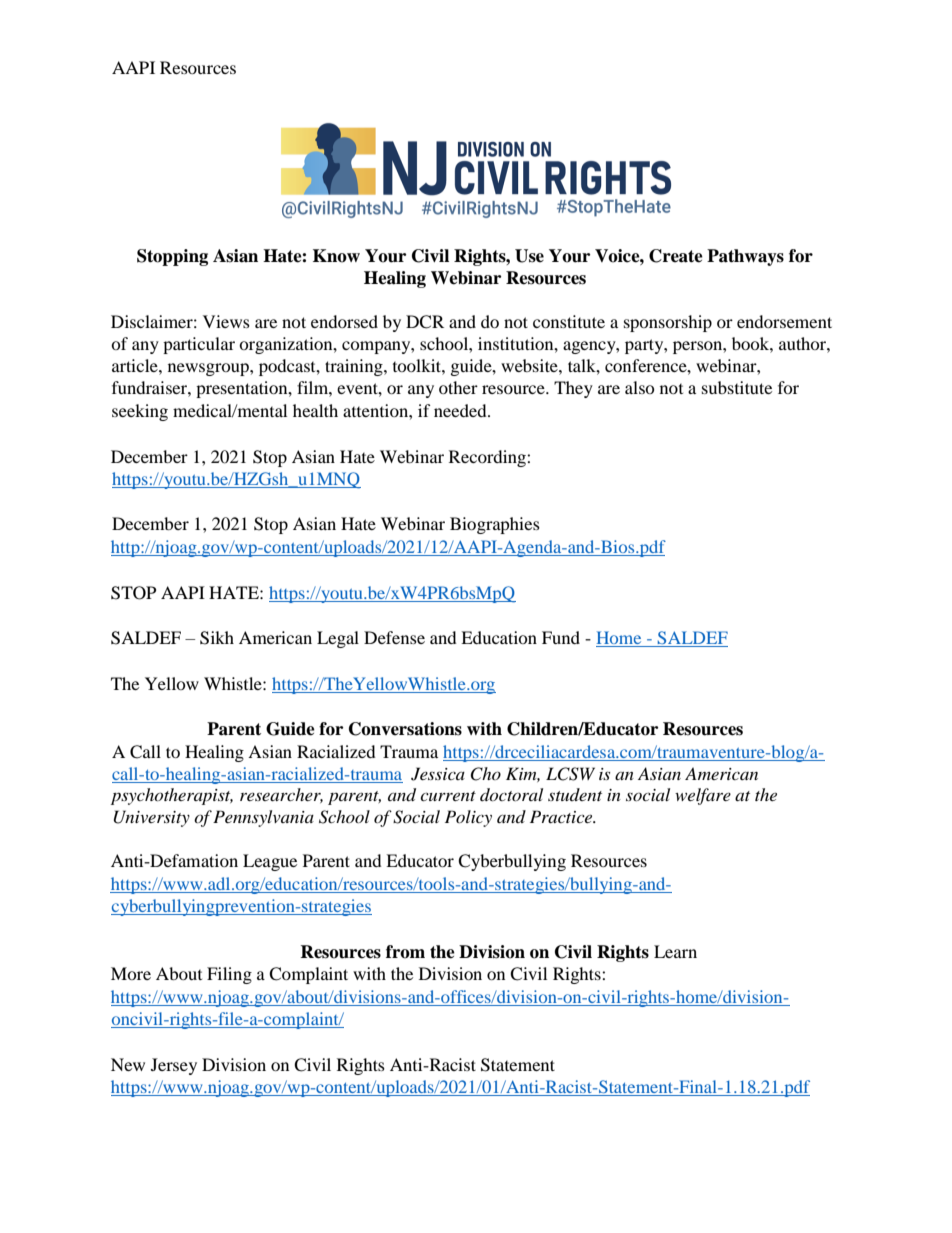 The image size is (952, 1233). What do you see at coordinates (737, 387) in the image?
I see `substitute` at bounding box center [737, 387].
